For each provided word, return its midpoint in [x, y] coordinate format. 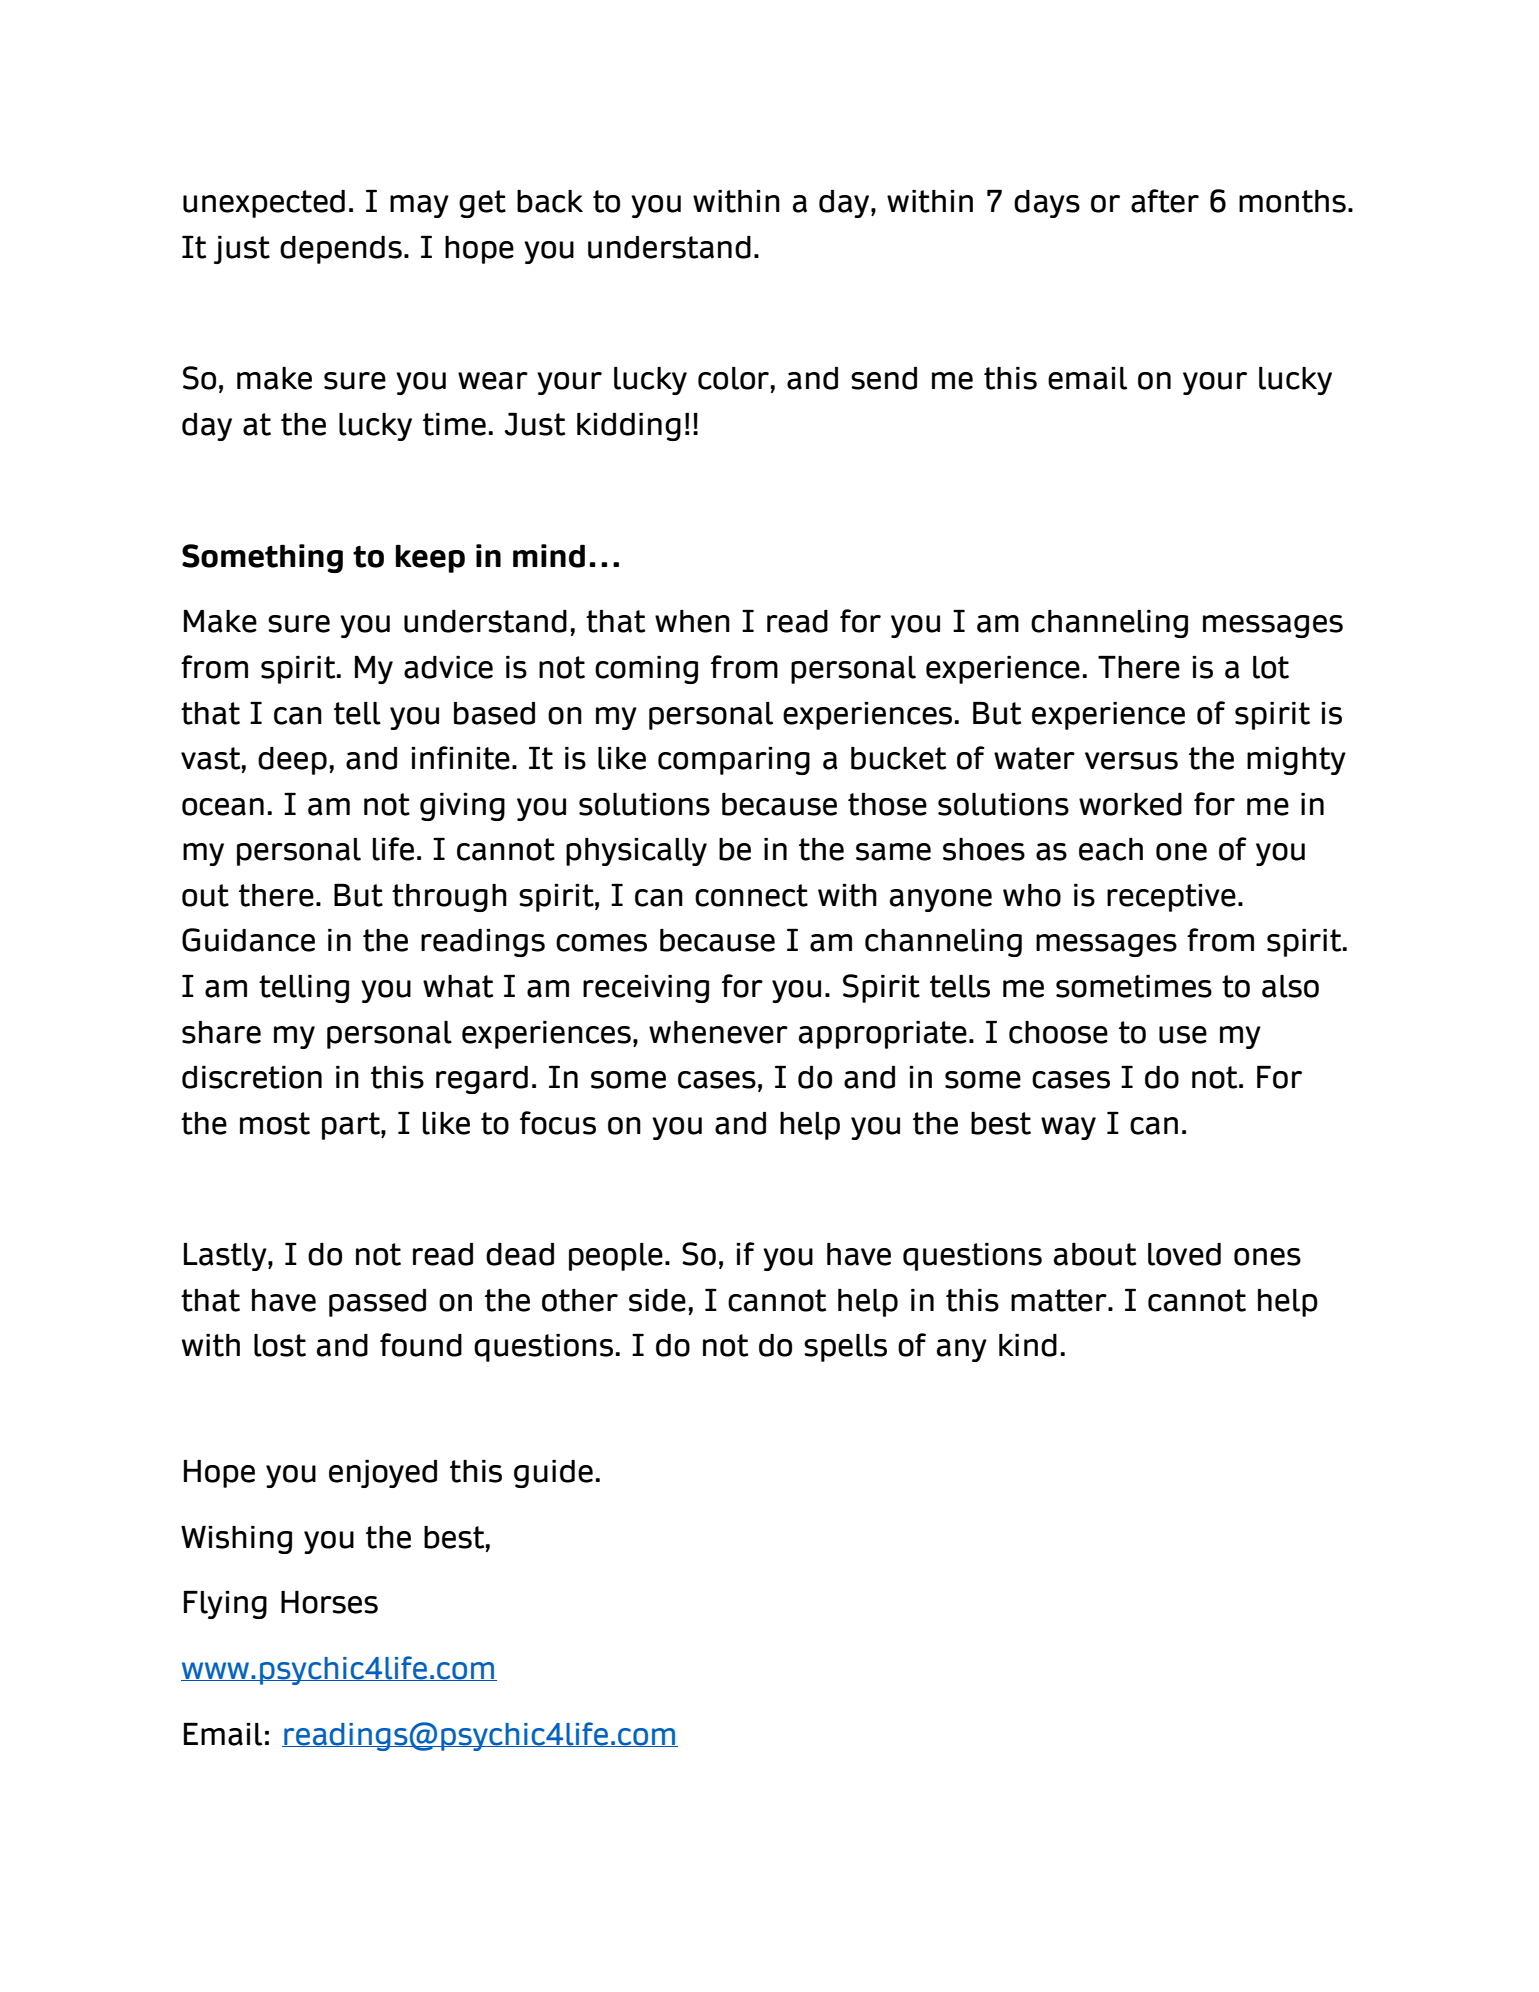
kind [1028, 1345]
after [1165, 201]
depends [341, 250]
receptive [1171, 897]
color [733, 378]
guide [553, 1473]
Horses [329, 1602]
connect [751, 895]
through [449, 898]
